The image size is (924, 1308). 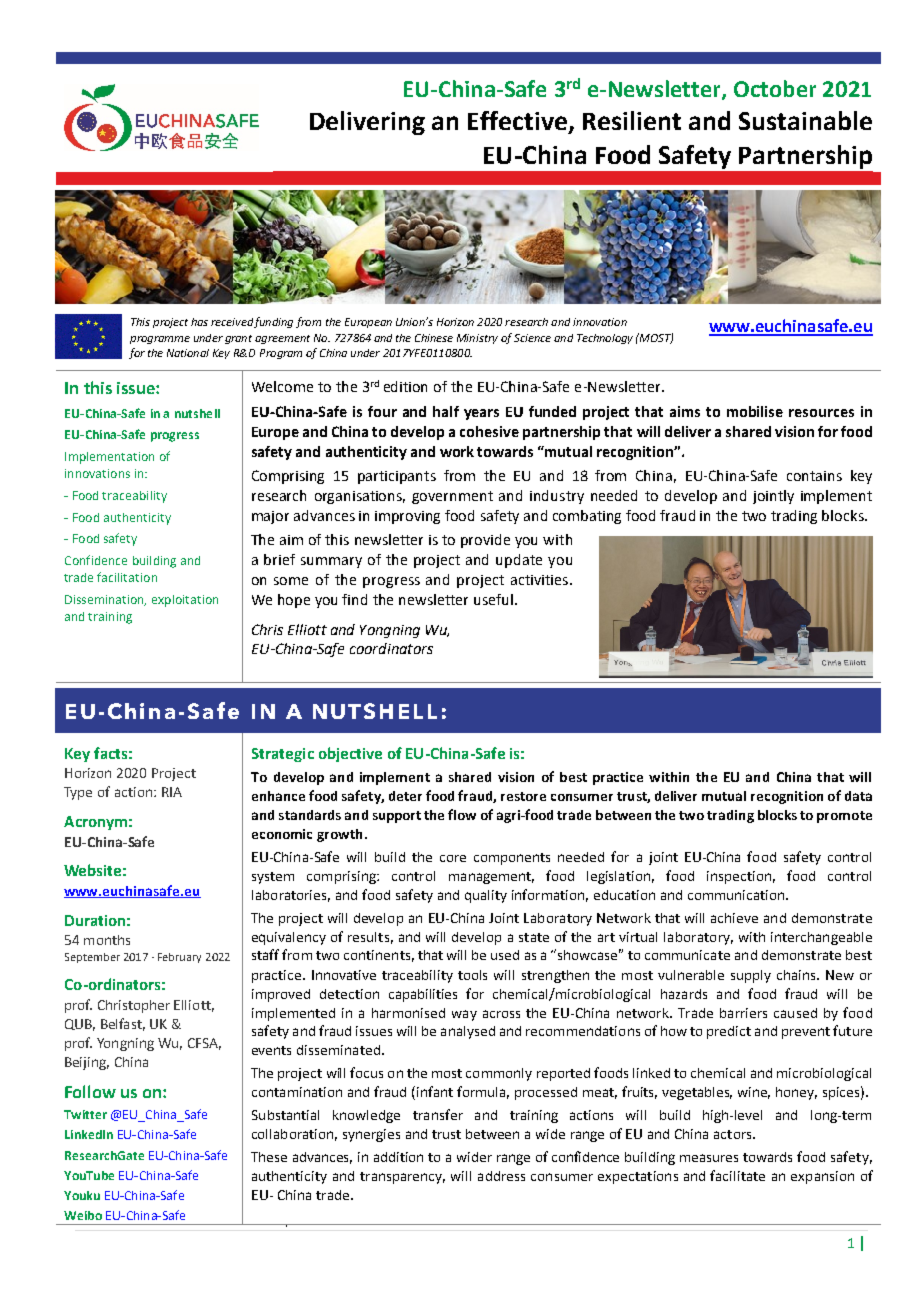 What do you see at coordinates (858, 796) in the image?
I see `data` at bounding box center [858, 796].
